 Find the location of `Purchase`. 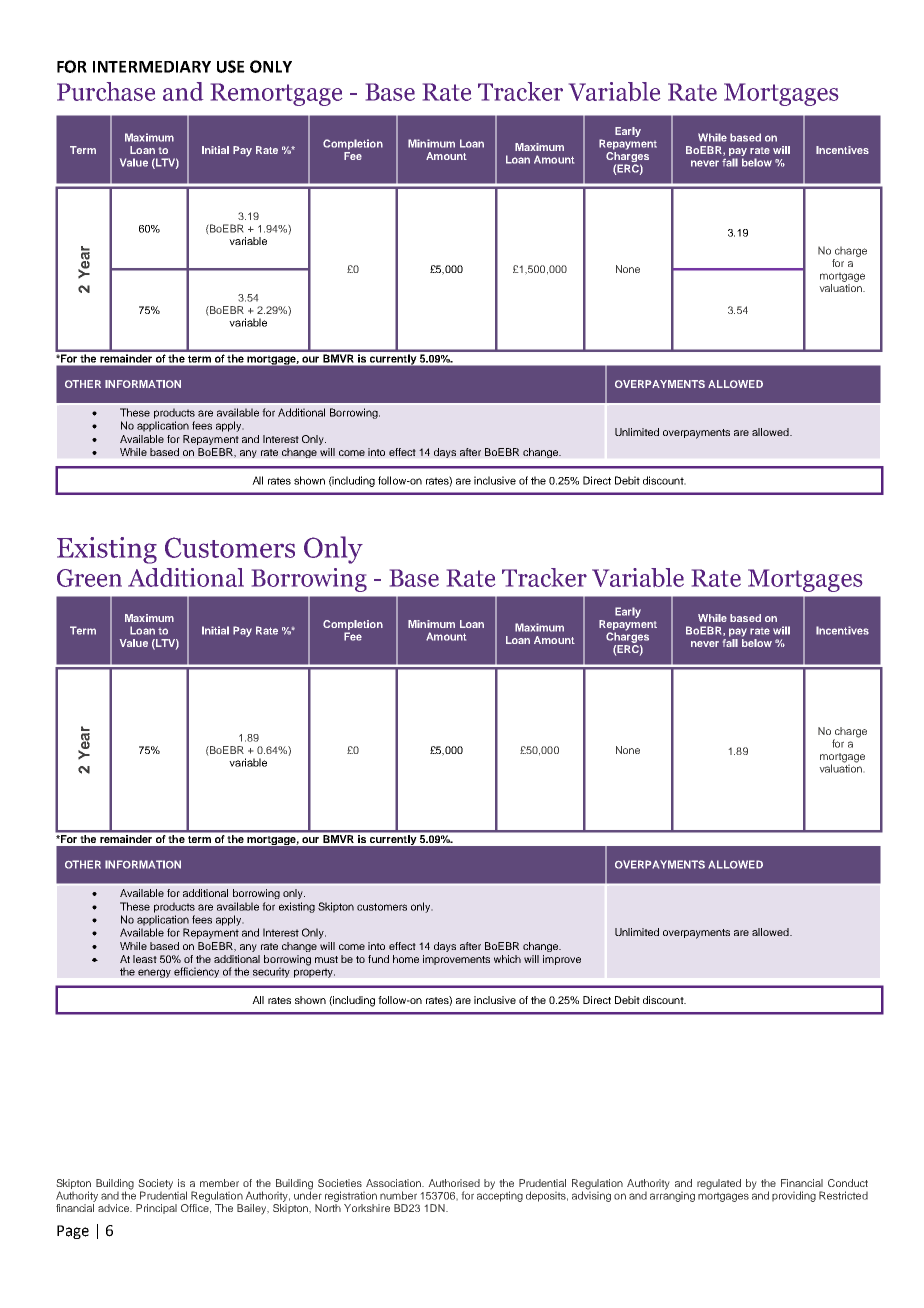

Purchase is located at coordinates (106, 91).
